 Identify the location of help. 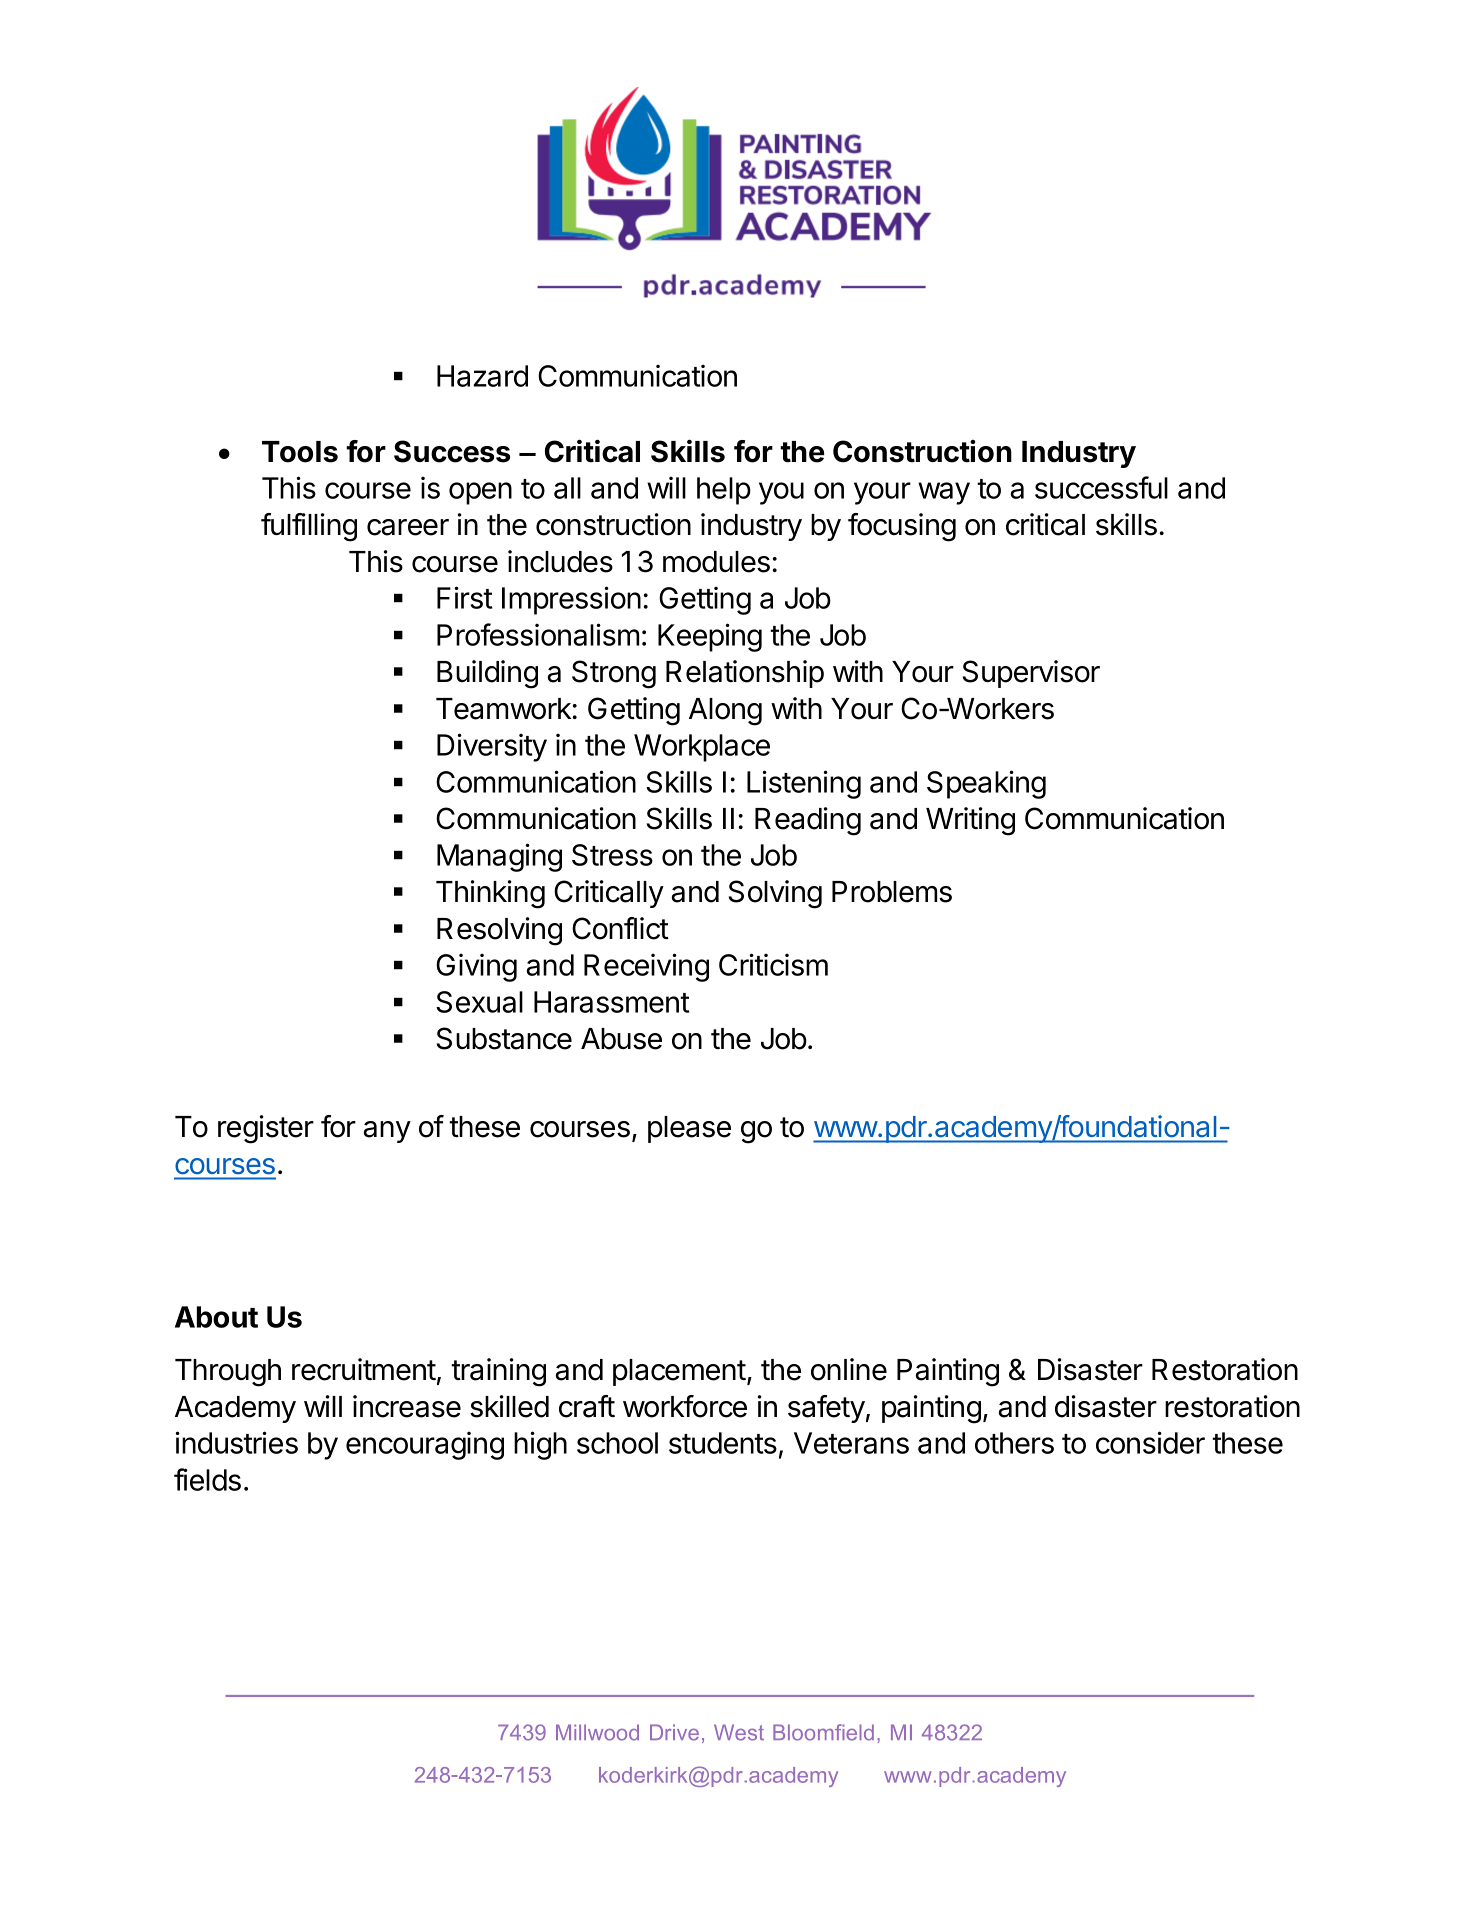
(724, 491).
